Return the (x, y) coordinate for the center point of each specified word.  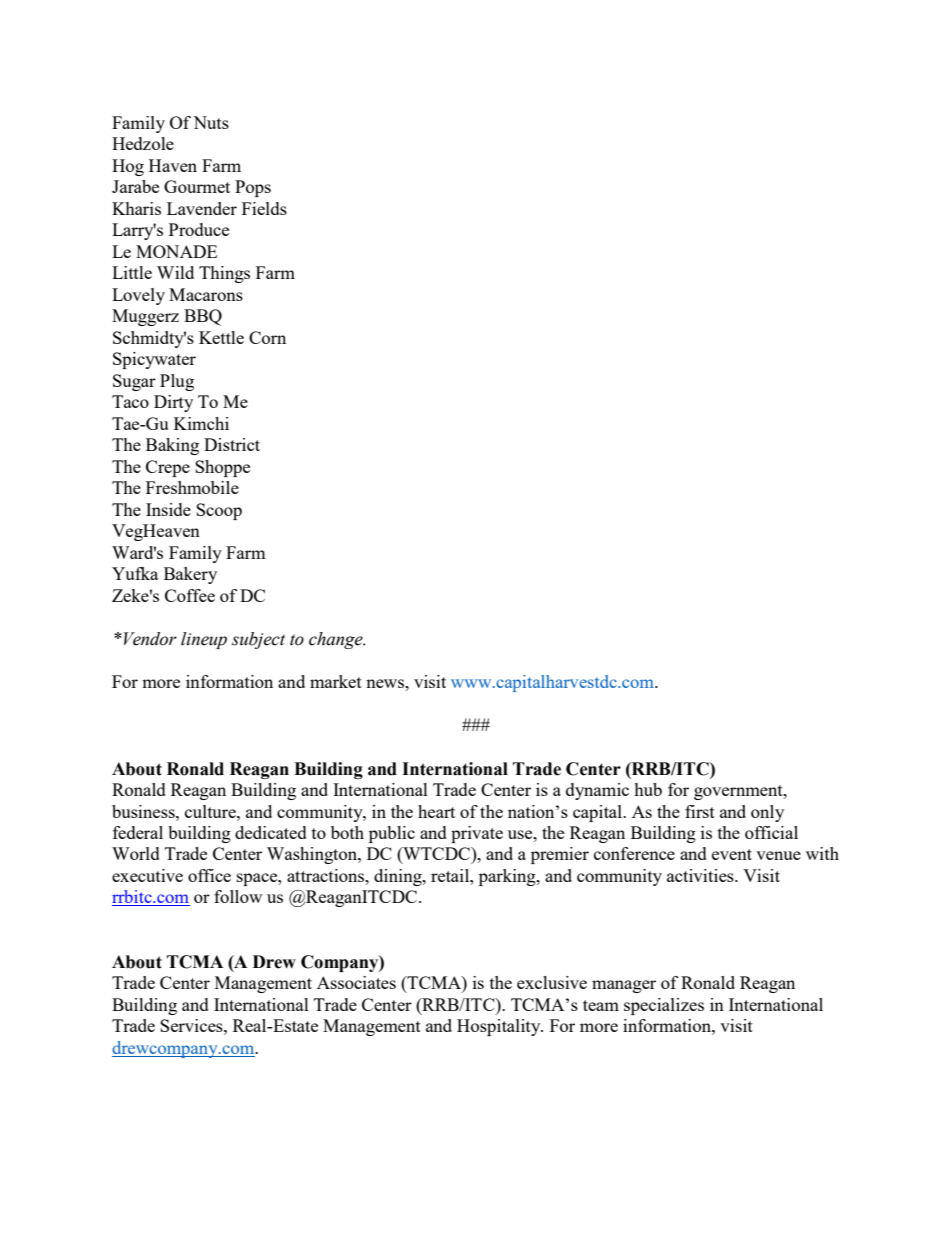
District (232, 444)
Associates (356, 982)
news (386, 683)
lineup (204, 640)
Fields (264, 208)
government (739, 792)
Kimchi (201, 423)
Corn (267, 337)
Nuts (211, 122)
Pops (253, 188)
